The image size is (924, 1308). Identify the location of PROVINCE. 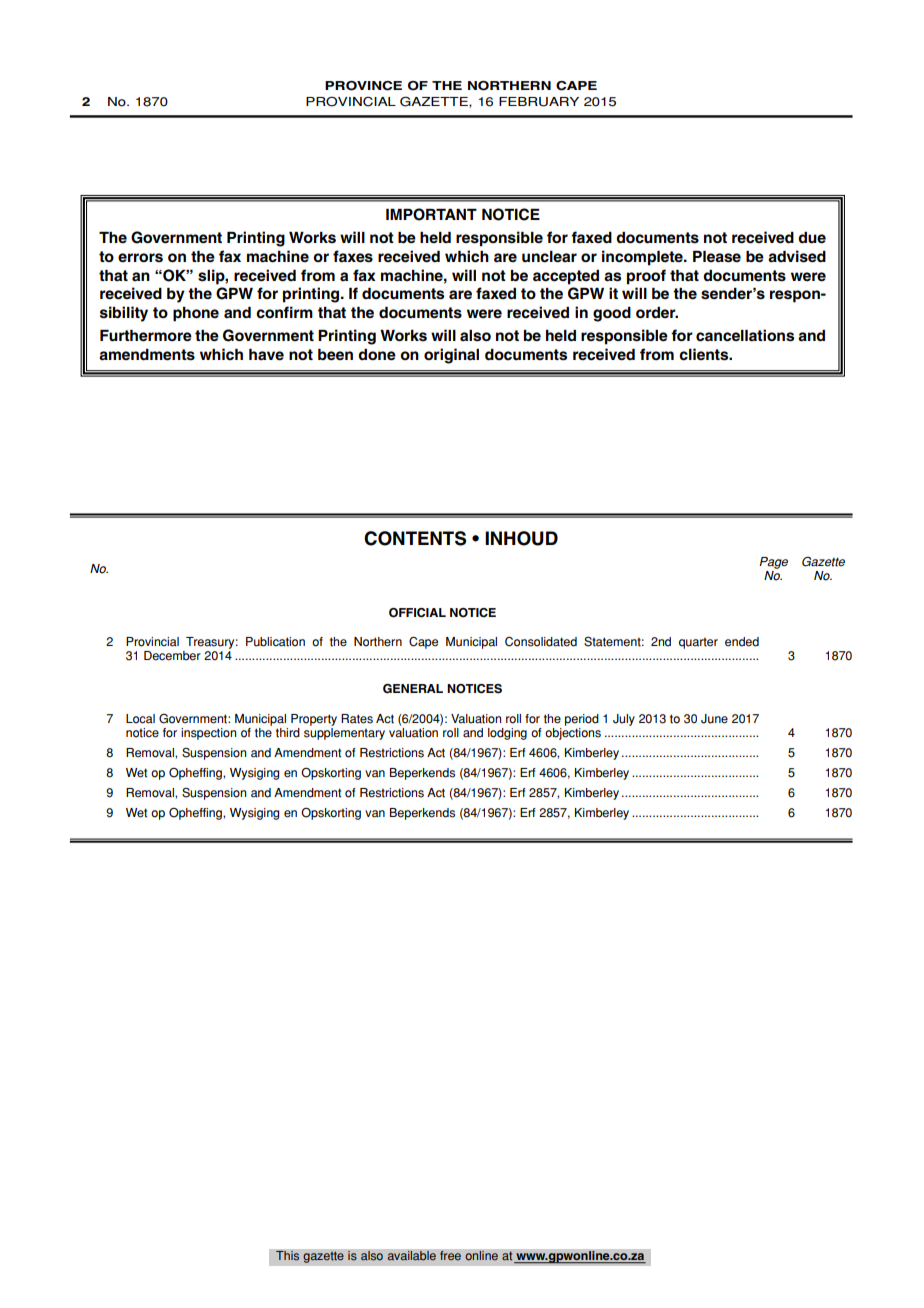
(363, 86).
